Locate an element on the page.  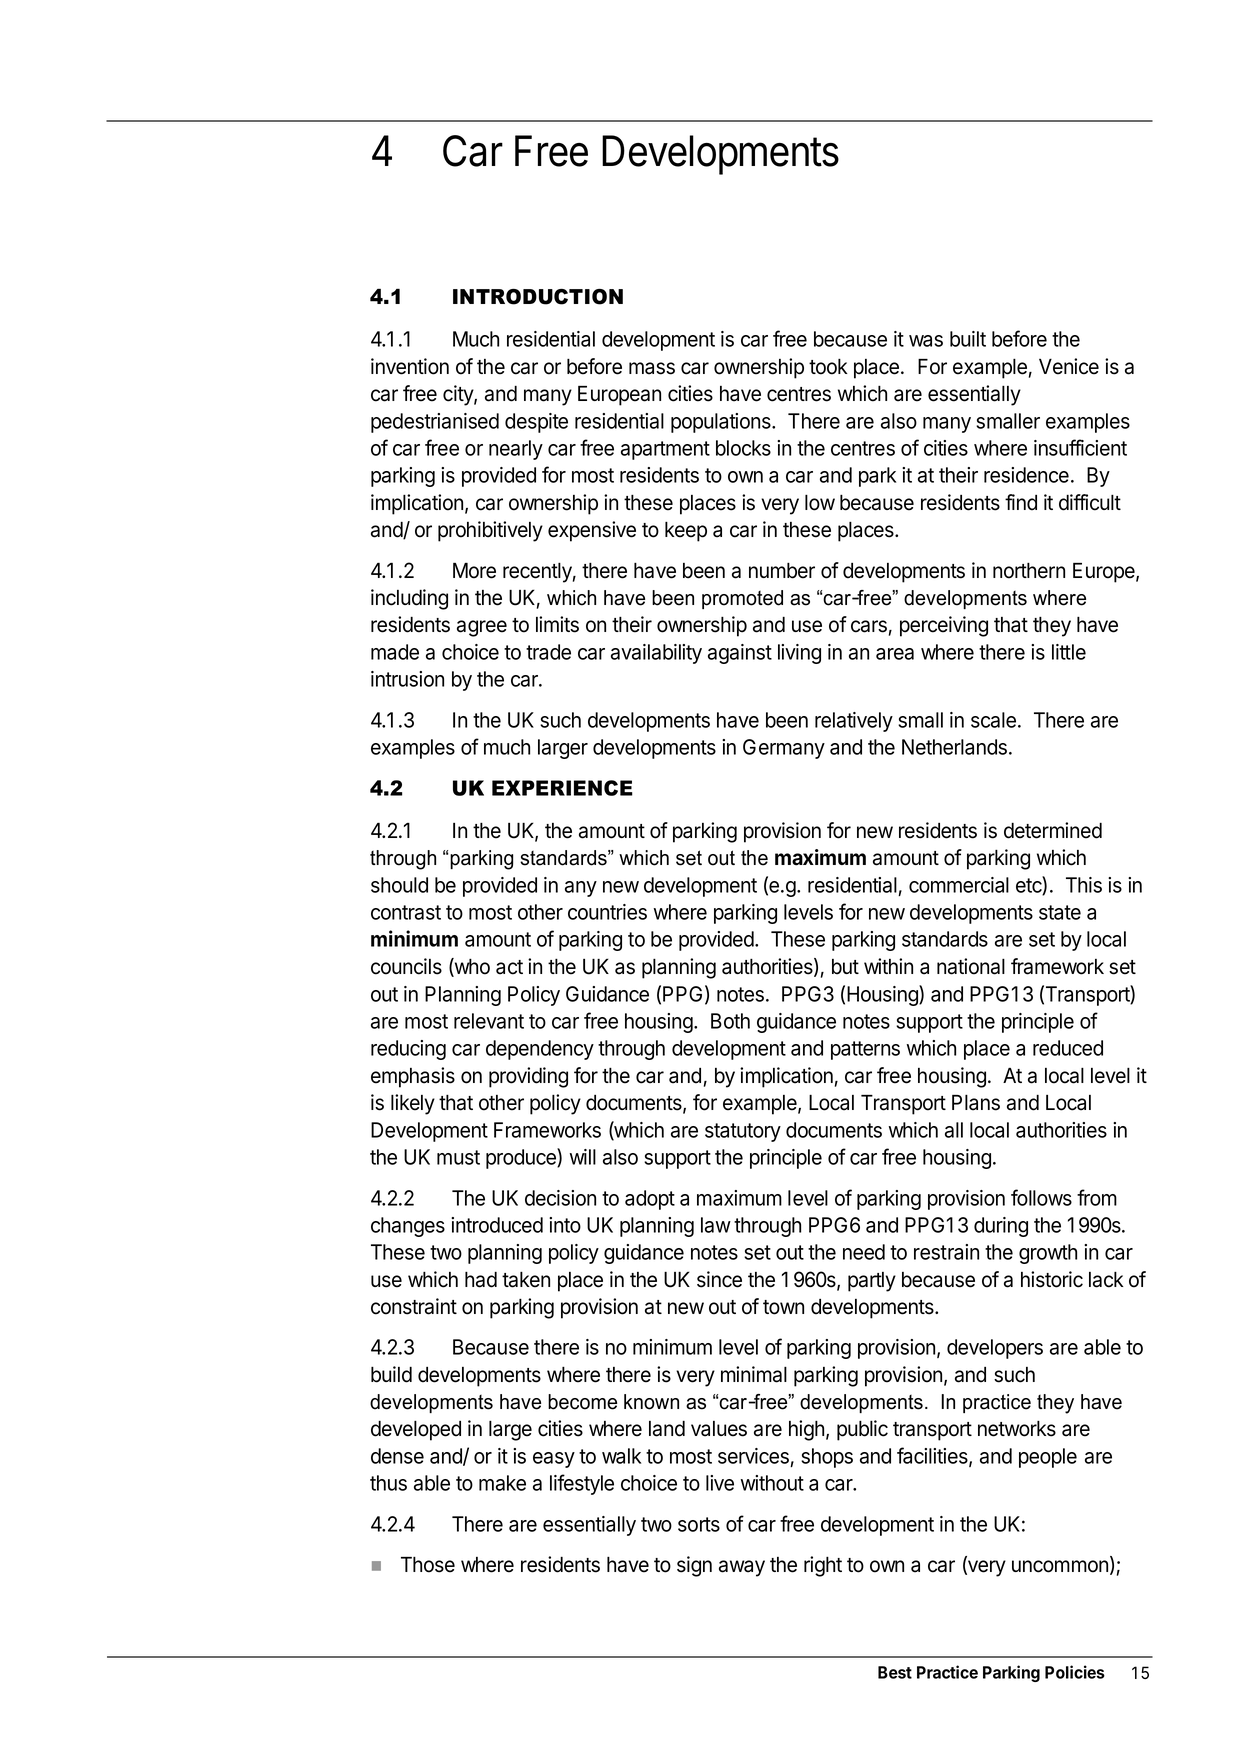
relevant is located at coordinates (489, 1021).
